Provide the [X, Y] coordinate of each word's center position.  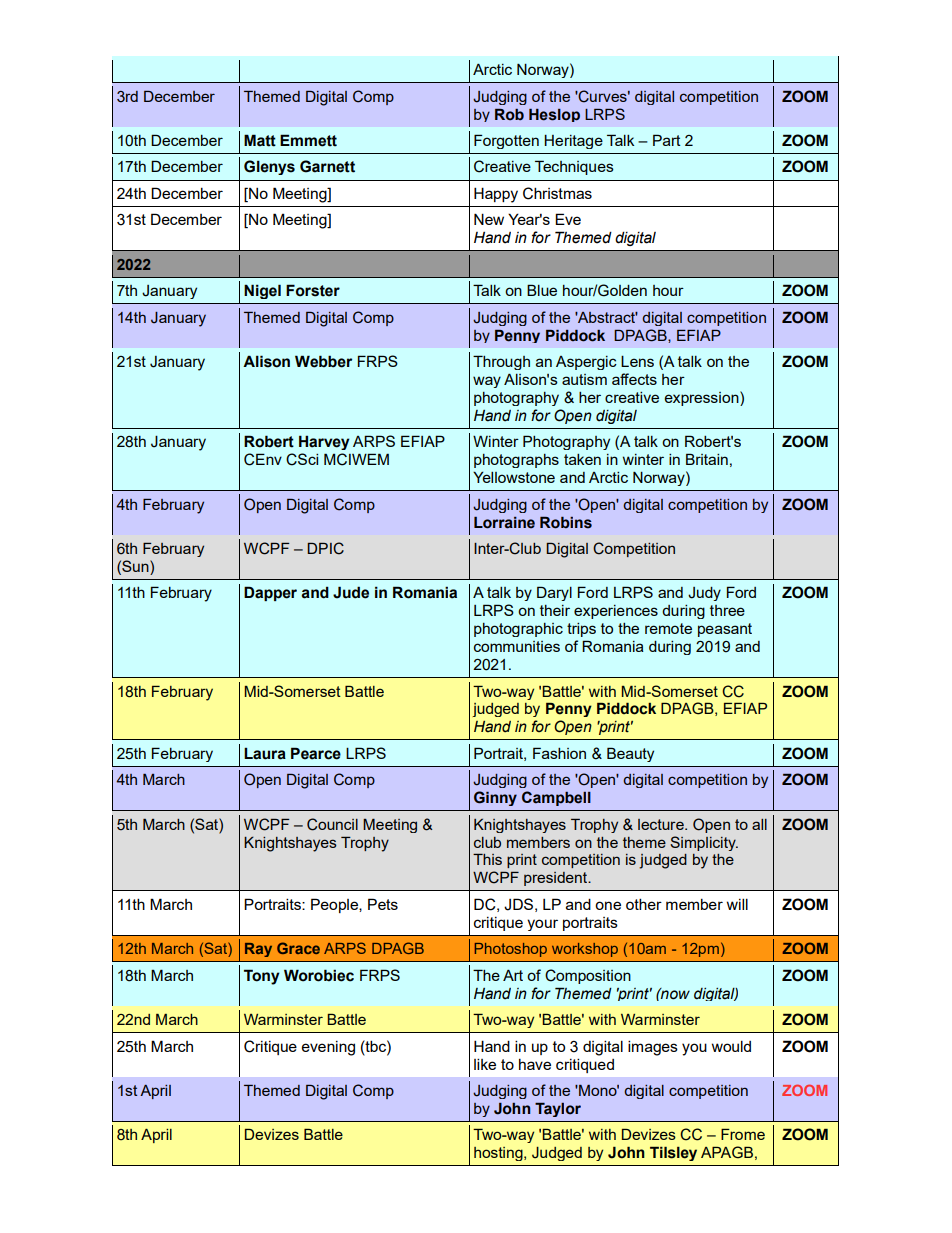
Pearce [316, 753]
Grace [298, 948]
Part [667, 140]
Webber [323, 361]
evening [328, 1048]
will [737, 904]
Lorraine [504, 522]
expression [703, 398]
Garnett [327, 166]
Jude [351, 592]
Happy [496, 195]
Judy [704, 594]
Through [501, 362]
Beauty [630, 754]
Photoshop [511, 950]
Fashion [559, 753]
